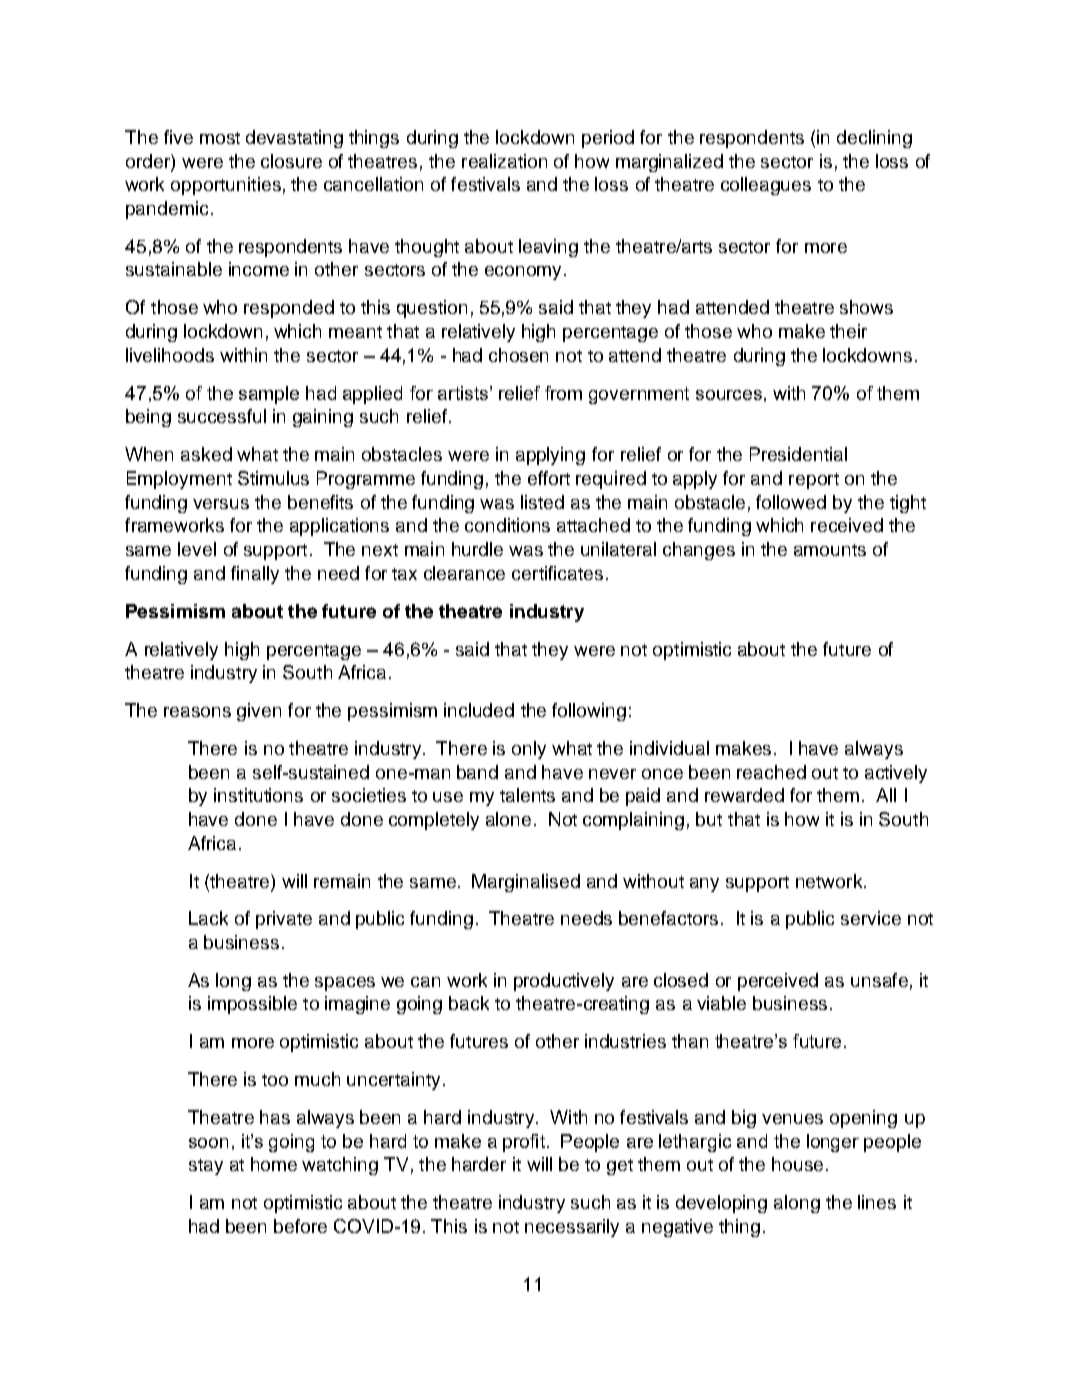 The height and width of the screenshot is (1380, 1066). I want to click on colleagues, so click(766, 186).
